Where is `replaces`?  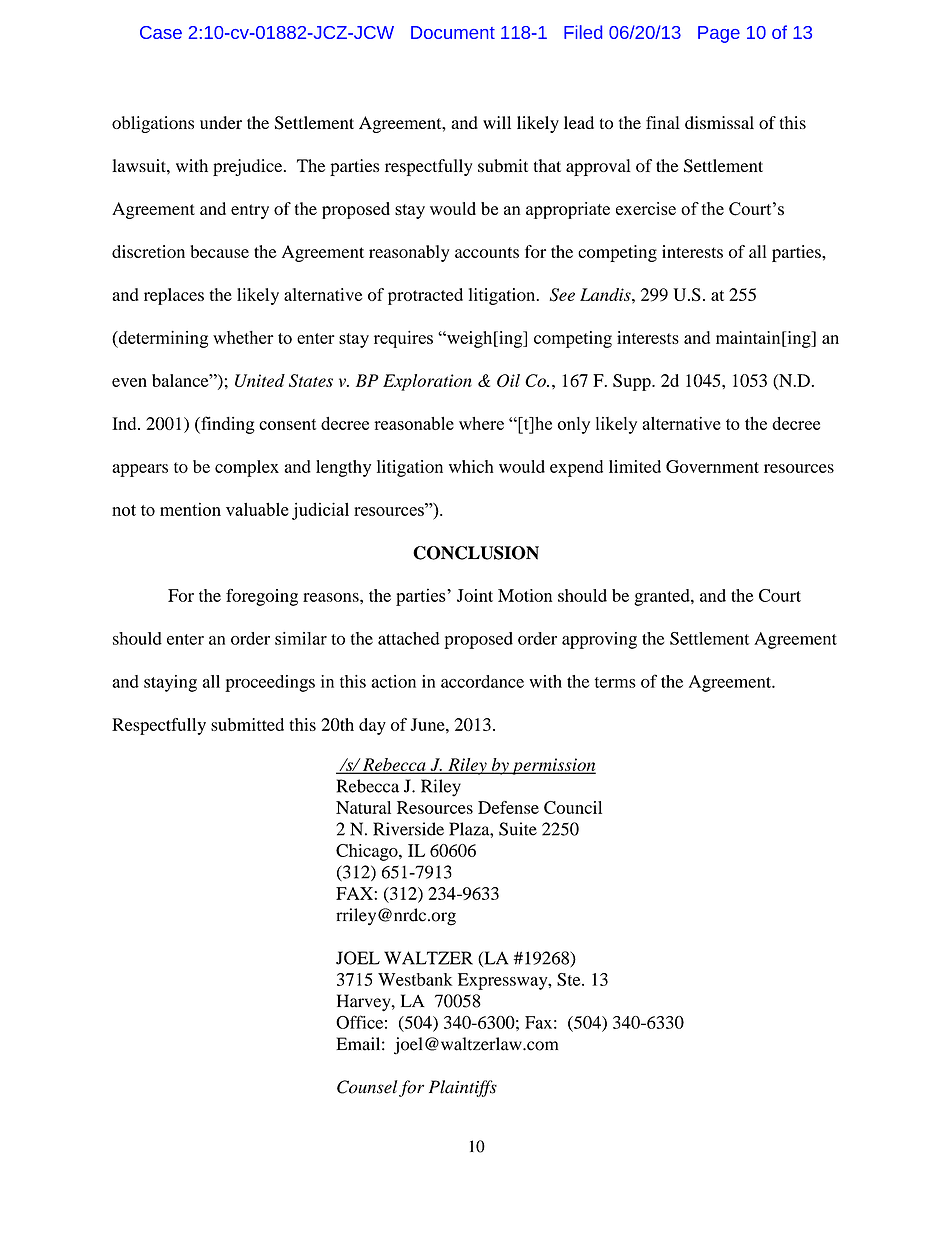 replaces is located at coordinates (174, 296).
